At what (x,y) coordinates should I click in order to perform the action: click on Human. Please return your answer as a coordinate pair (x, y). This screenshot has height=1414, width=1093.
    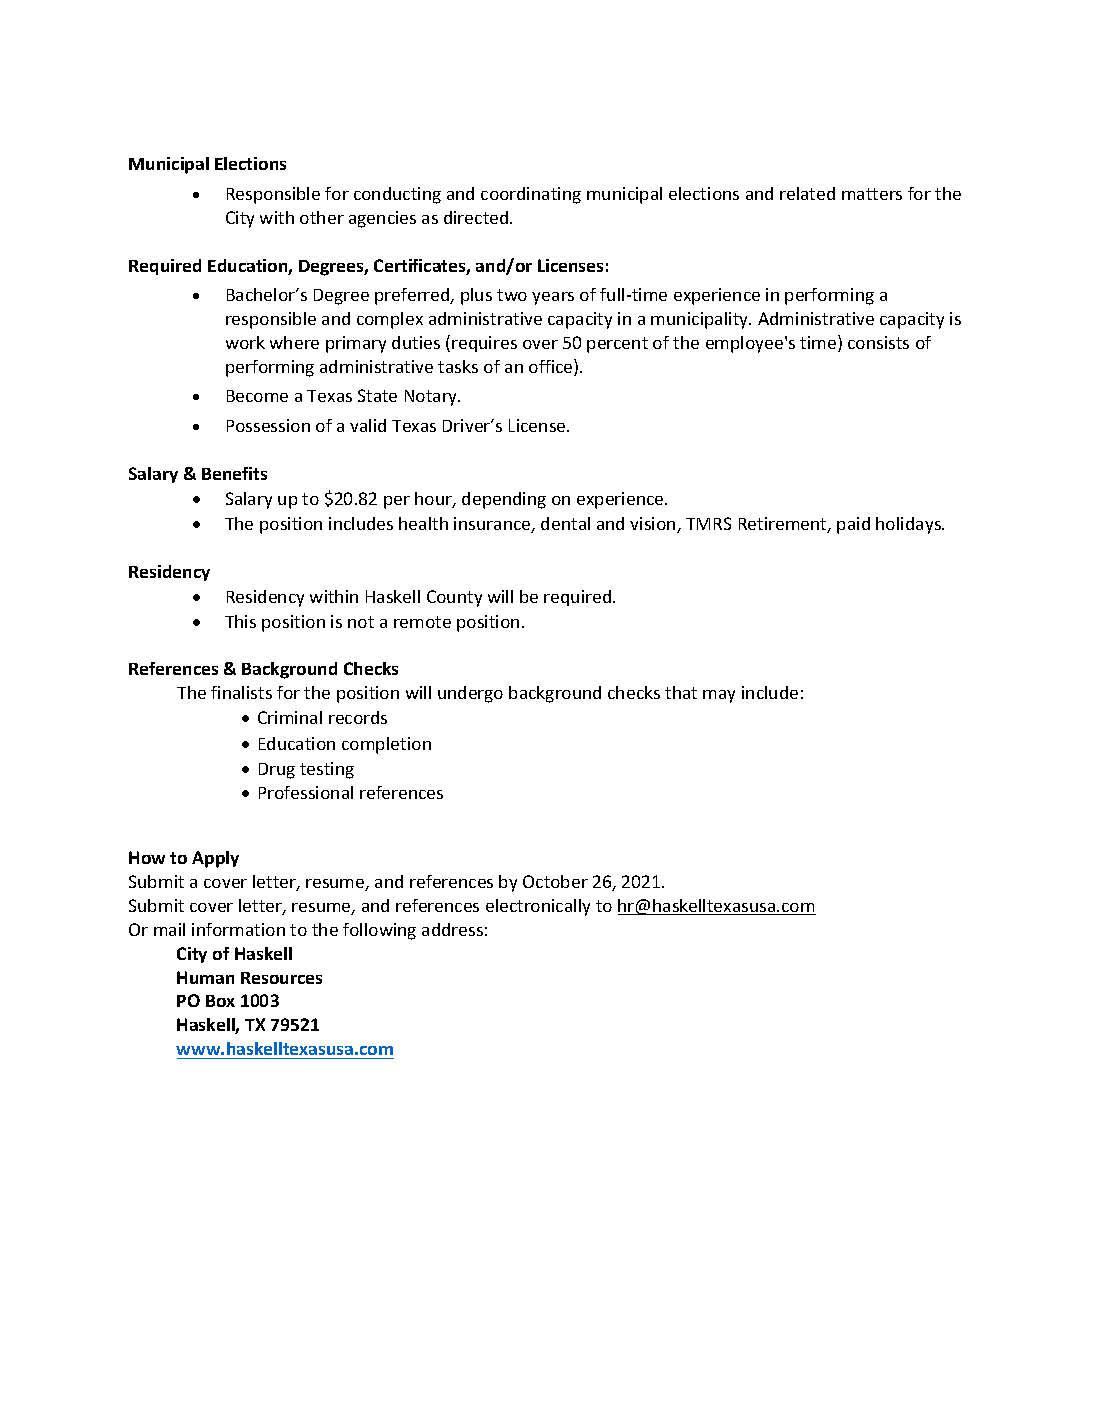
    Looking at the image, I should click on (205, 977).
